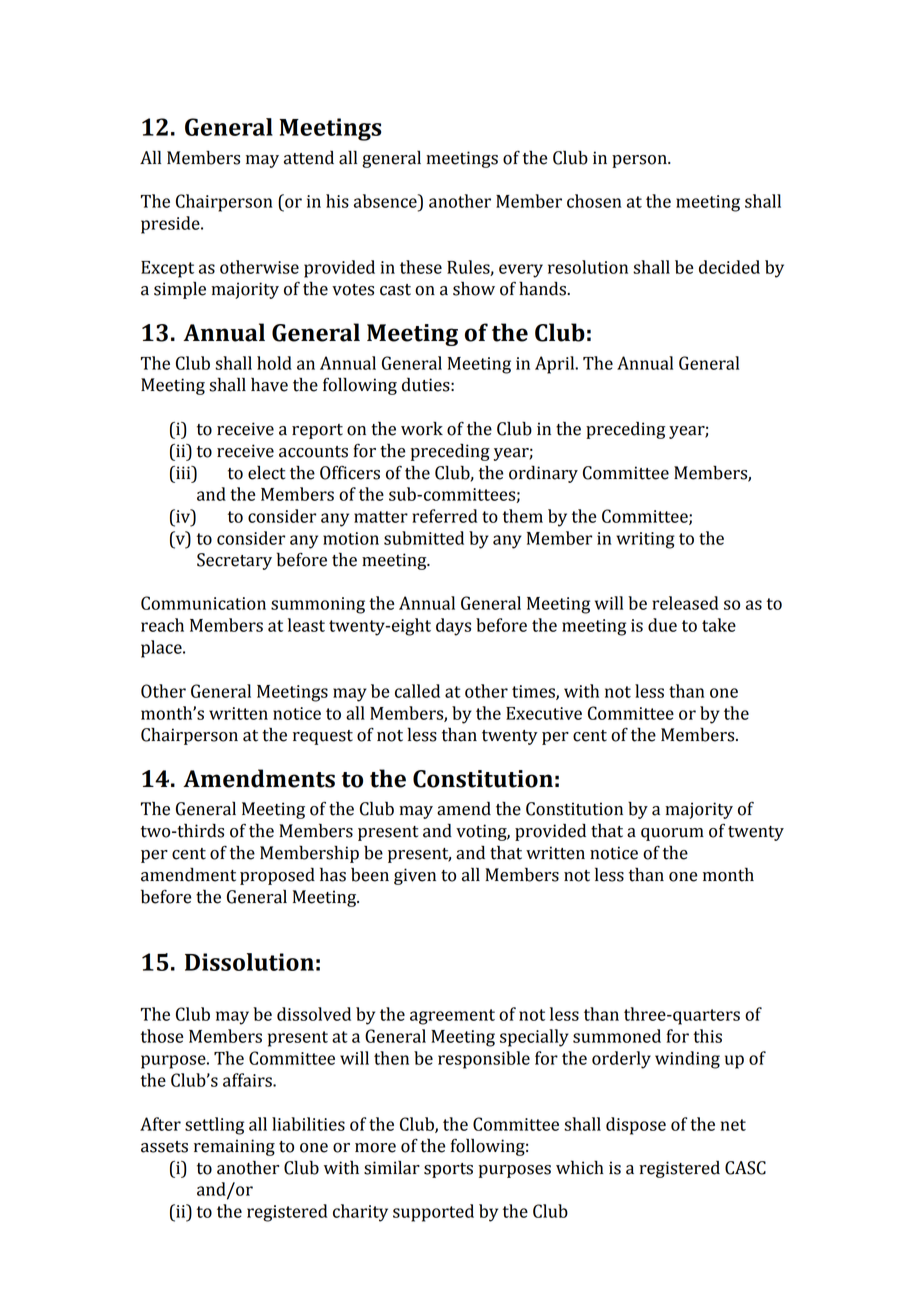 This screenshot has height=1308, width=924. I want to click on sports, so click(448, 1170).
